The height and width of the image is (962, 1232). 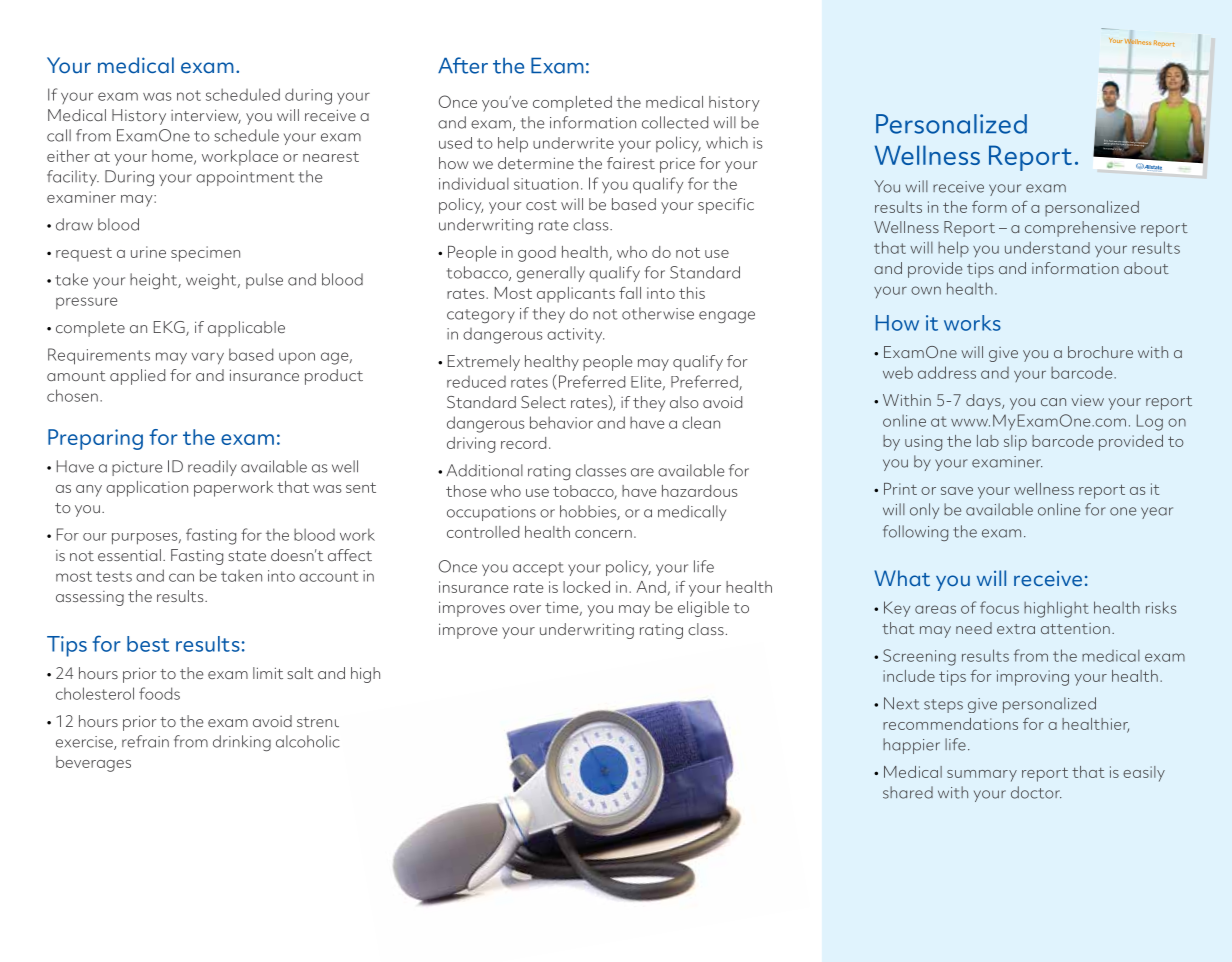 I want to click on focus, so click(x=999, y=607).
